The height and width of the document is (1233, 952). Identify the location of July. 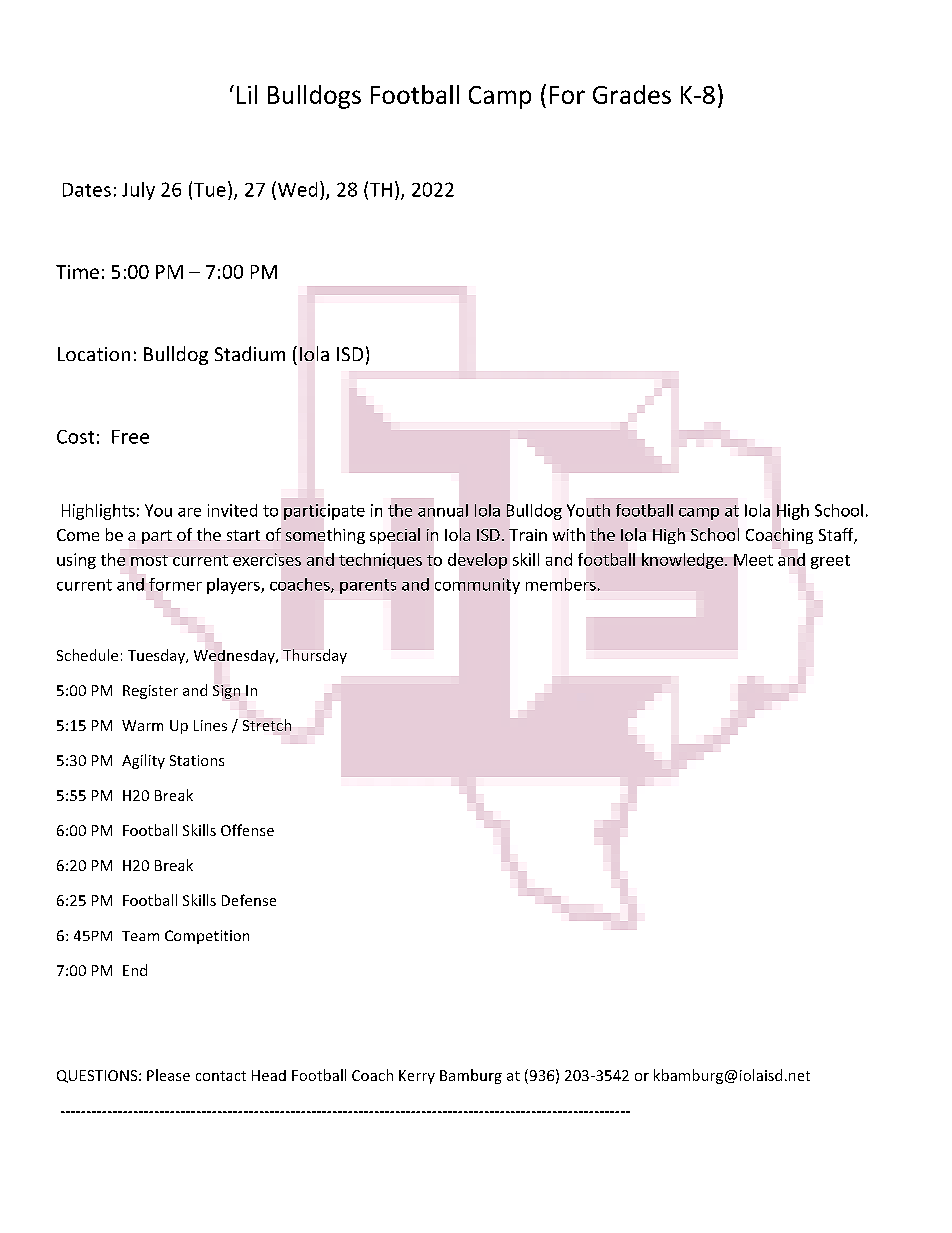
(138, 191).
